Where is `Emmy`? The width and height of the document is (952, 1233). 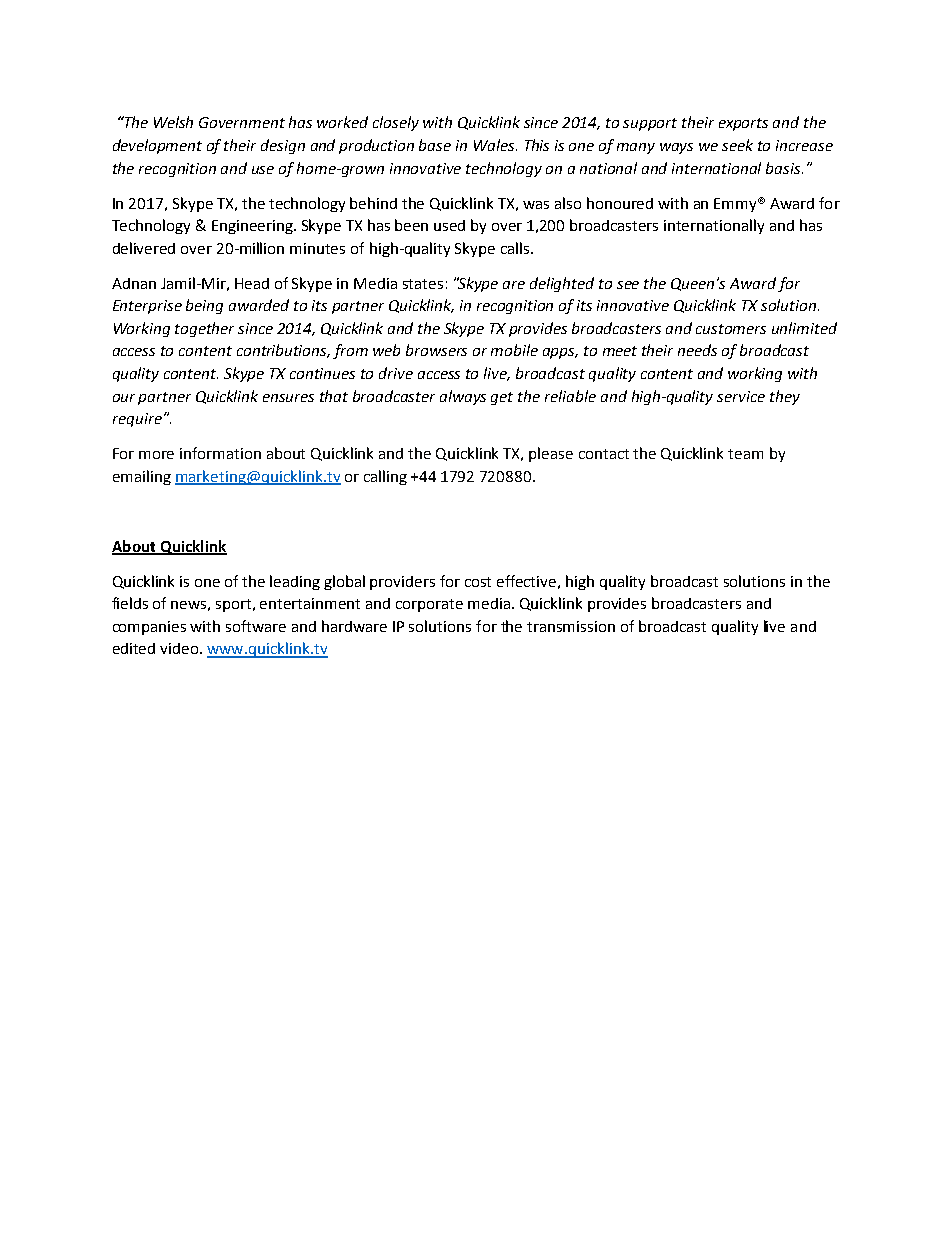
Emmy is located at coordinates (737, 205).
